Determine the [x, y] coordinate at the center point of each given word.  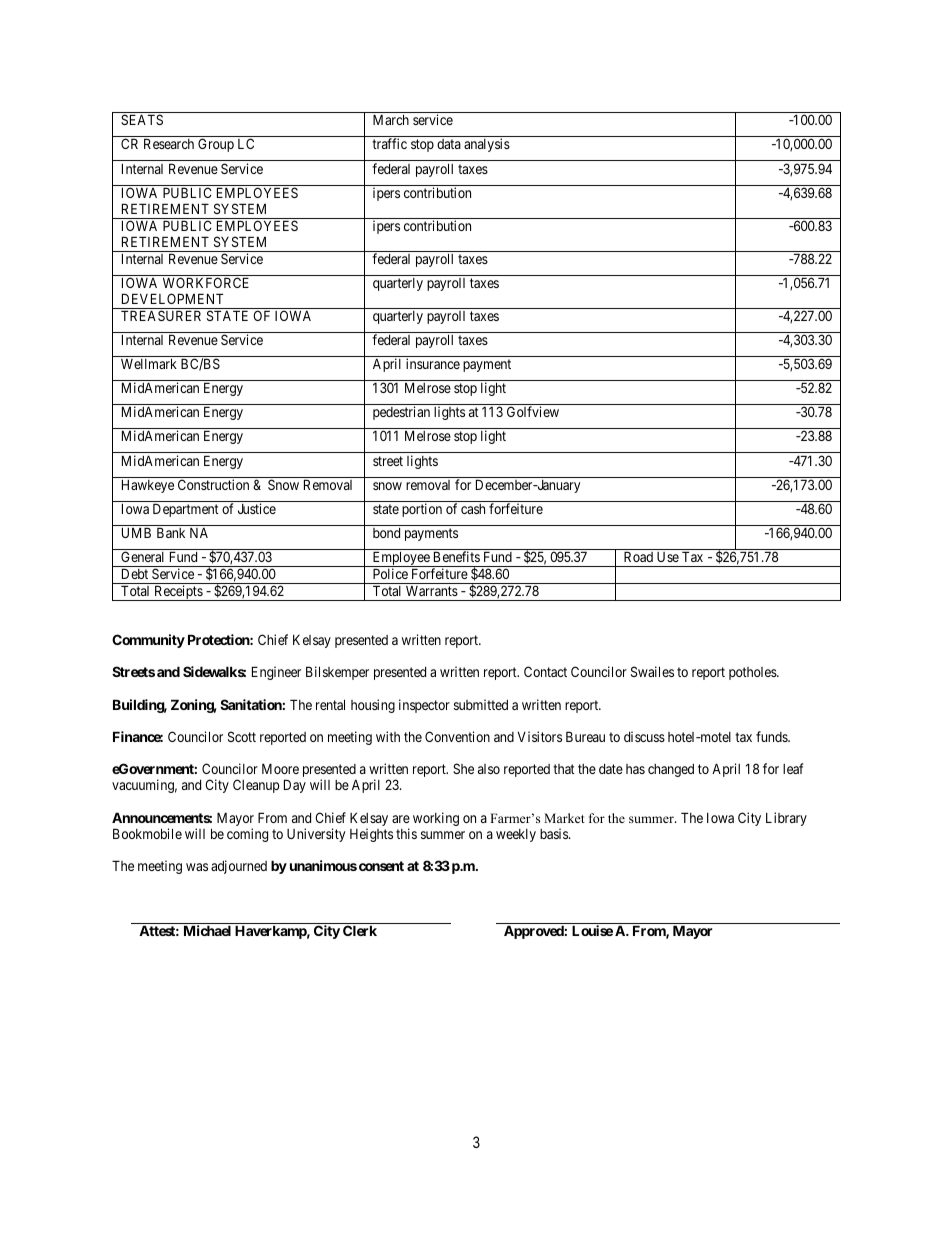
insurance [433, 363]
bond [386, 533]
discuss [644, 736]
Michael [207, 930]
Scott [242, 736]
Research [169, 143]
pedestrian [401, 413]
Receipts [178, 593]
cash [473, 509]
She [463, 768]
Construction [213, 484]
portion [422, 510]
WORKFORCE [206, 282]
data [449, 144]
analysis [487, 145]
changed [671, 770]
